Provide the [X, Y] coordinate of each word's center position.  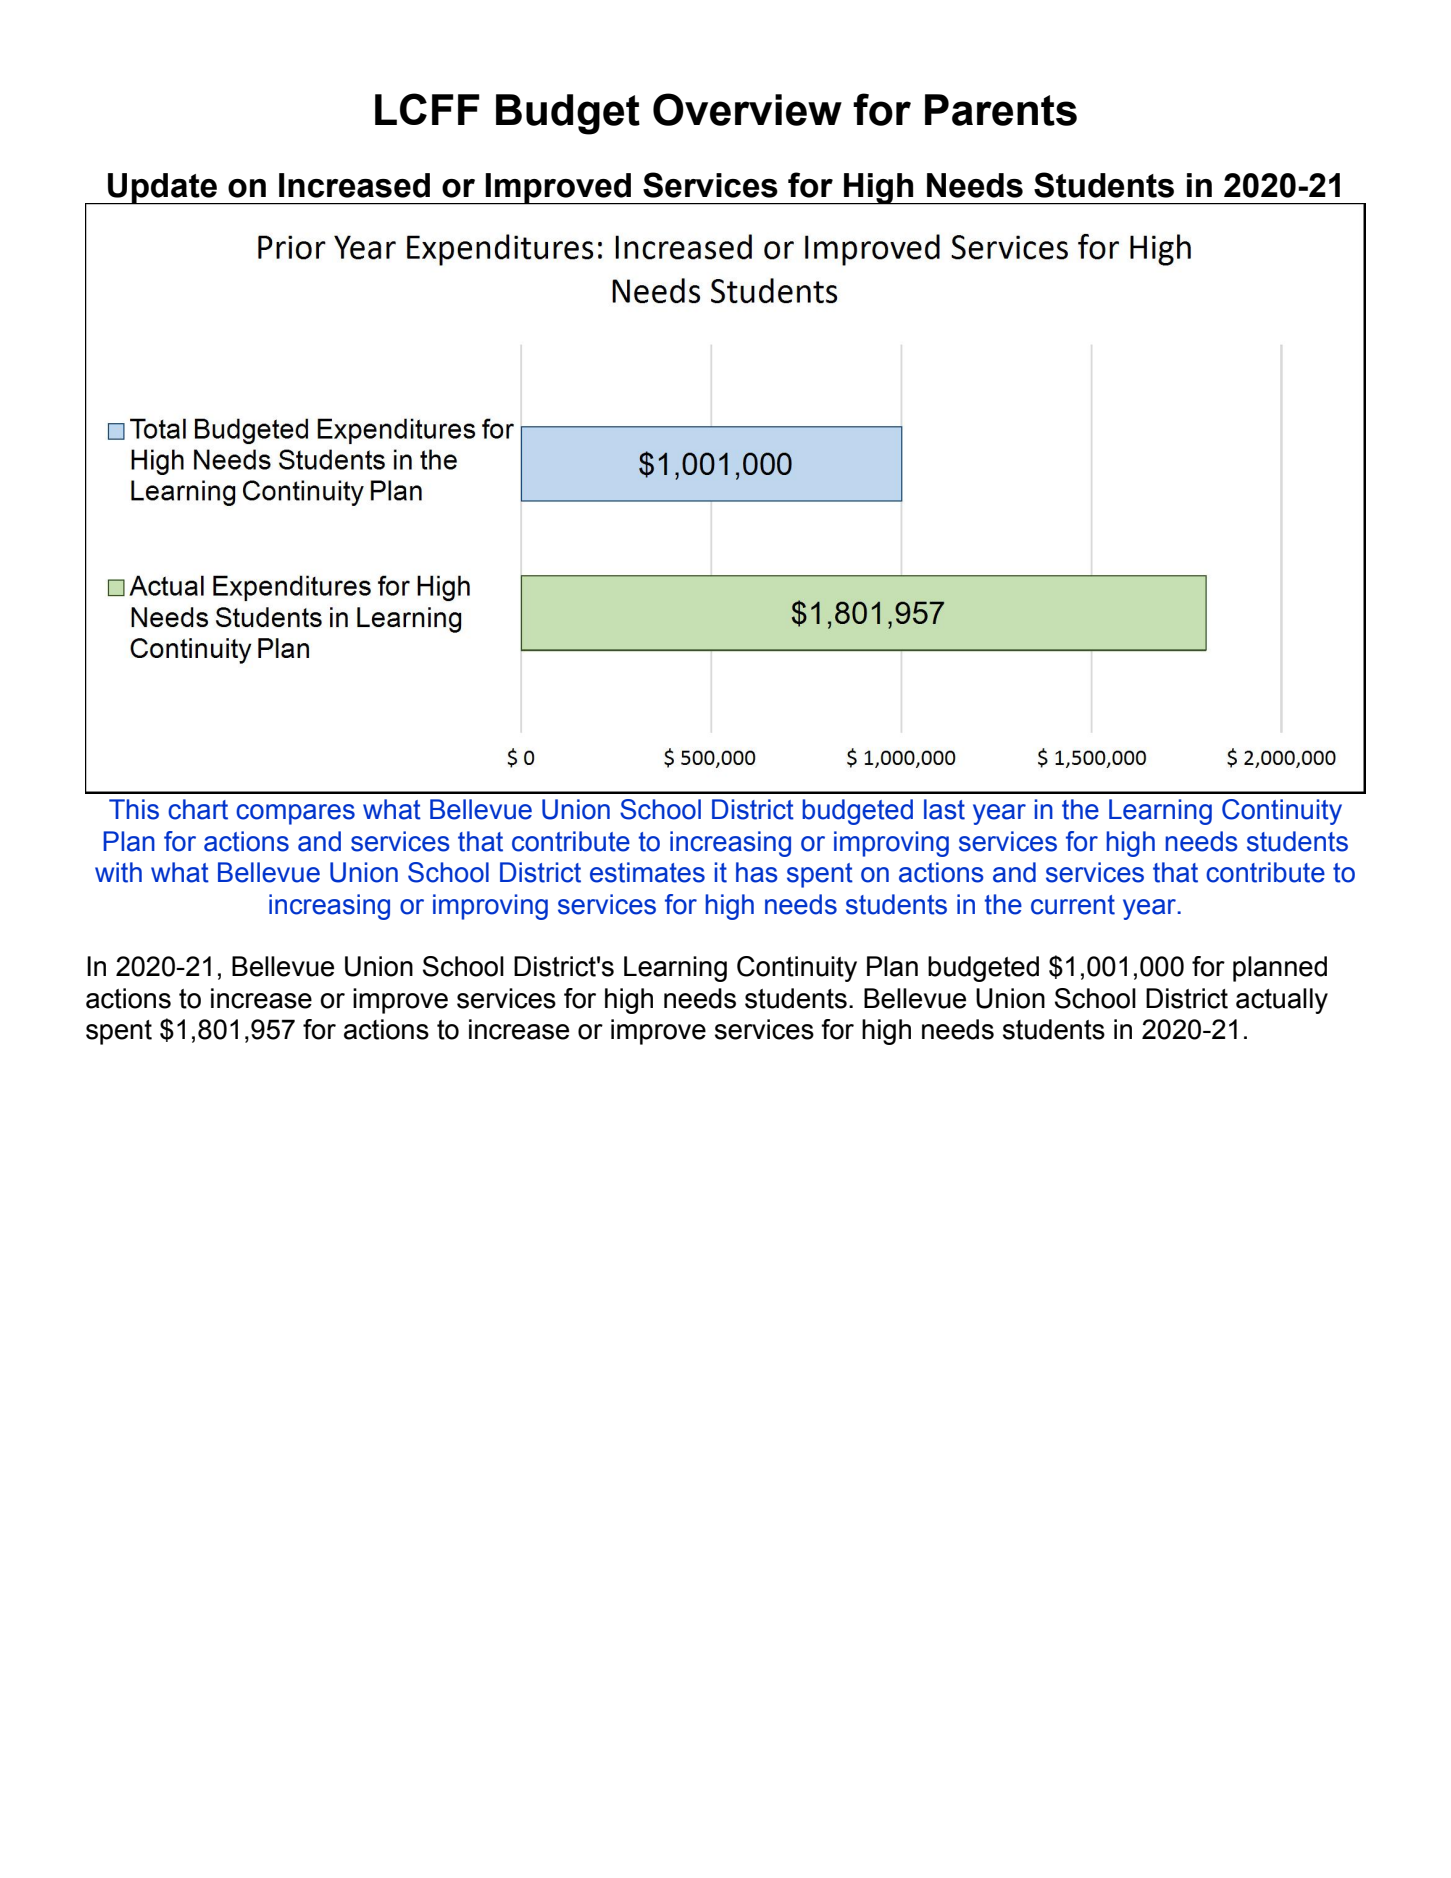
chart [198, 809]
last [944, 809]
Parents [1001, 110]
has [757, 872]
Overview [747, 109]
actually [1282, 1001]
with [118, 872]
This [134, 809]
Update [162, 189]
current [1073, 905]
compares [295, 814]
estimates [647, 872]
